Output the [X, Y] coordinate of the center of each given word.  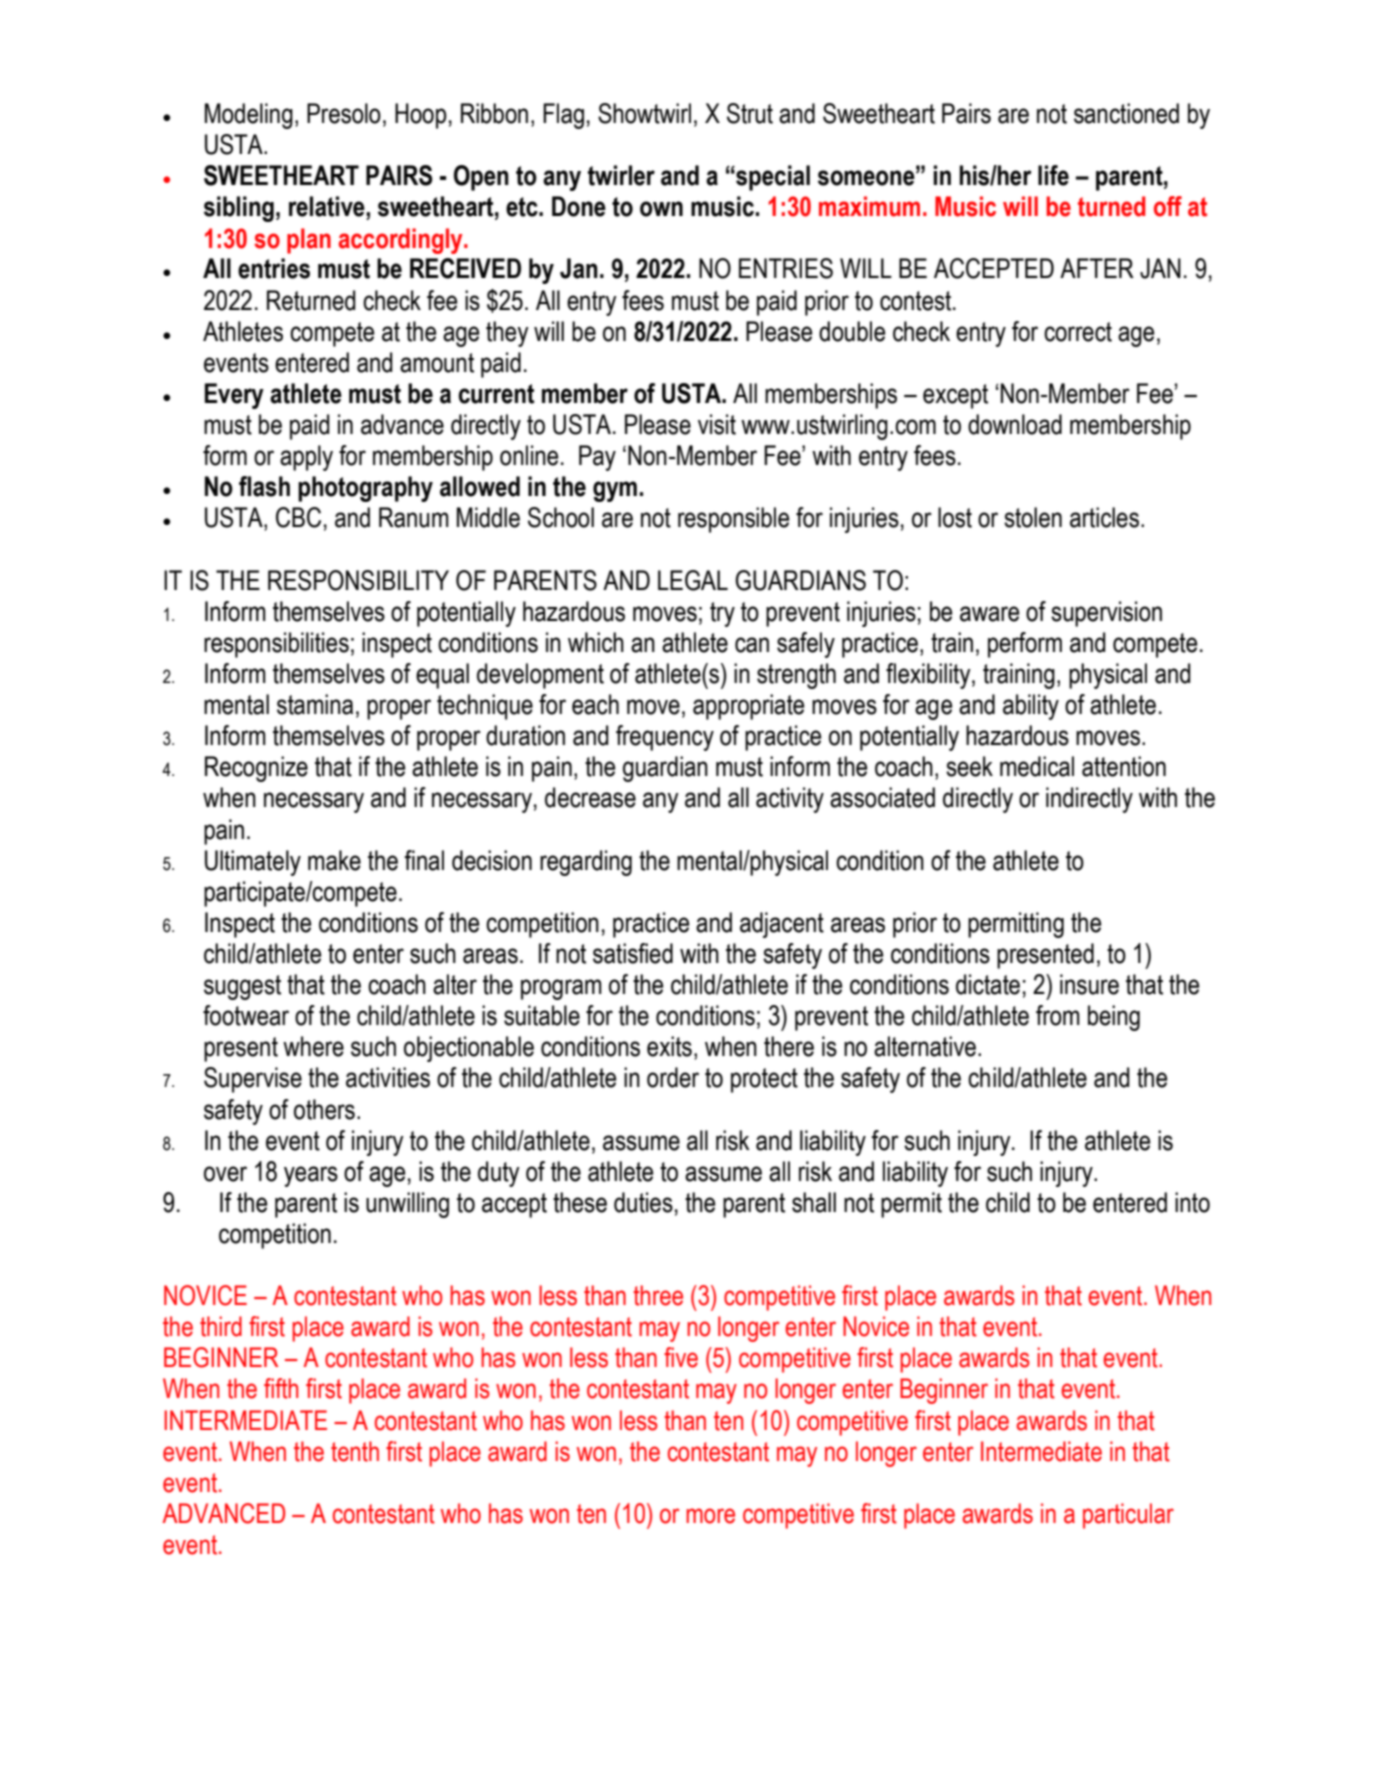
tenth [355, 1451]
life [1053, 175]
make [334, 860]
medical [1037, 766]
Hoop [421, 116]
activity [790, 800]
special [772, 178]
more [710, 1516]
